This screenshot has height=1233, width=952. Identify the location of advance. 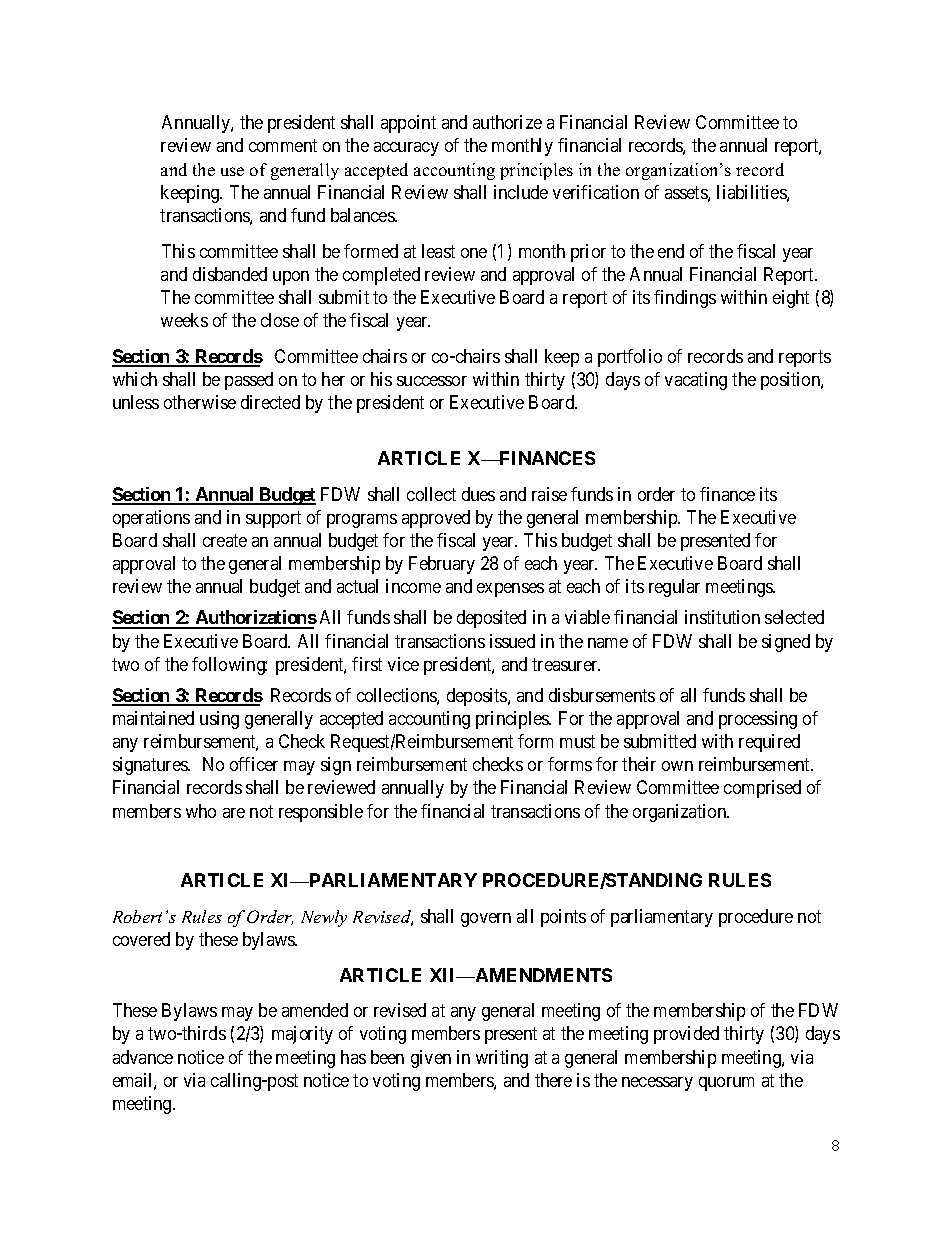
(143, 1057).
